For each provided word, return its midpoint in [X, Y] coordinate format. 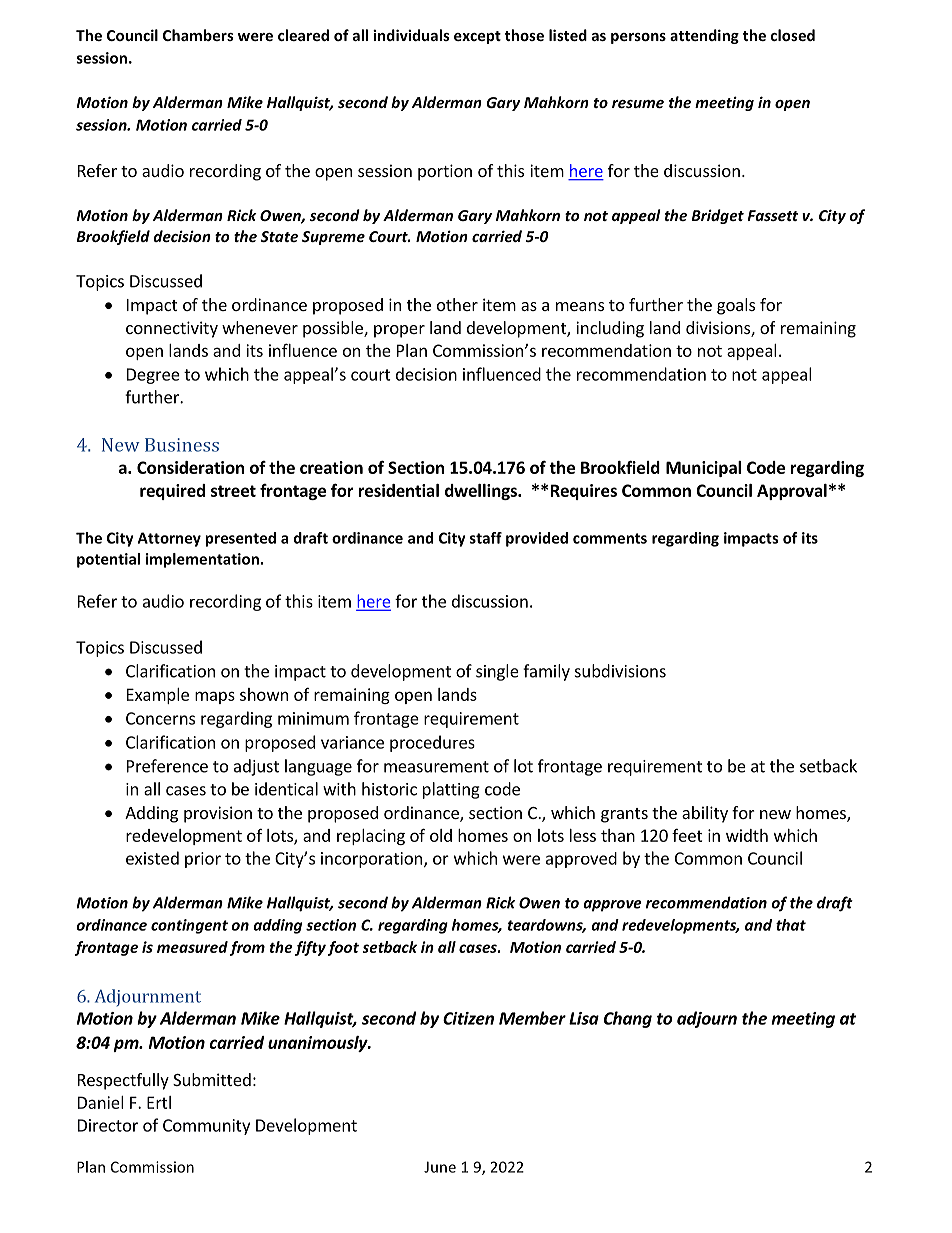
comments [610, 538]
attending [704, 36]
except [477, 37]
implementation [202, 560]
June [440, 1167]
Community [206, 1127]
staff [486, 538]
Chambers [198, 35]
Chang [628, 1019]
